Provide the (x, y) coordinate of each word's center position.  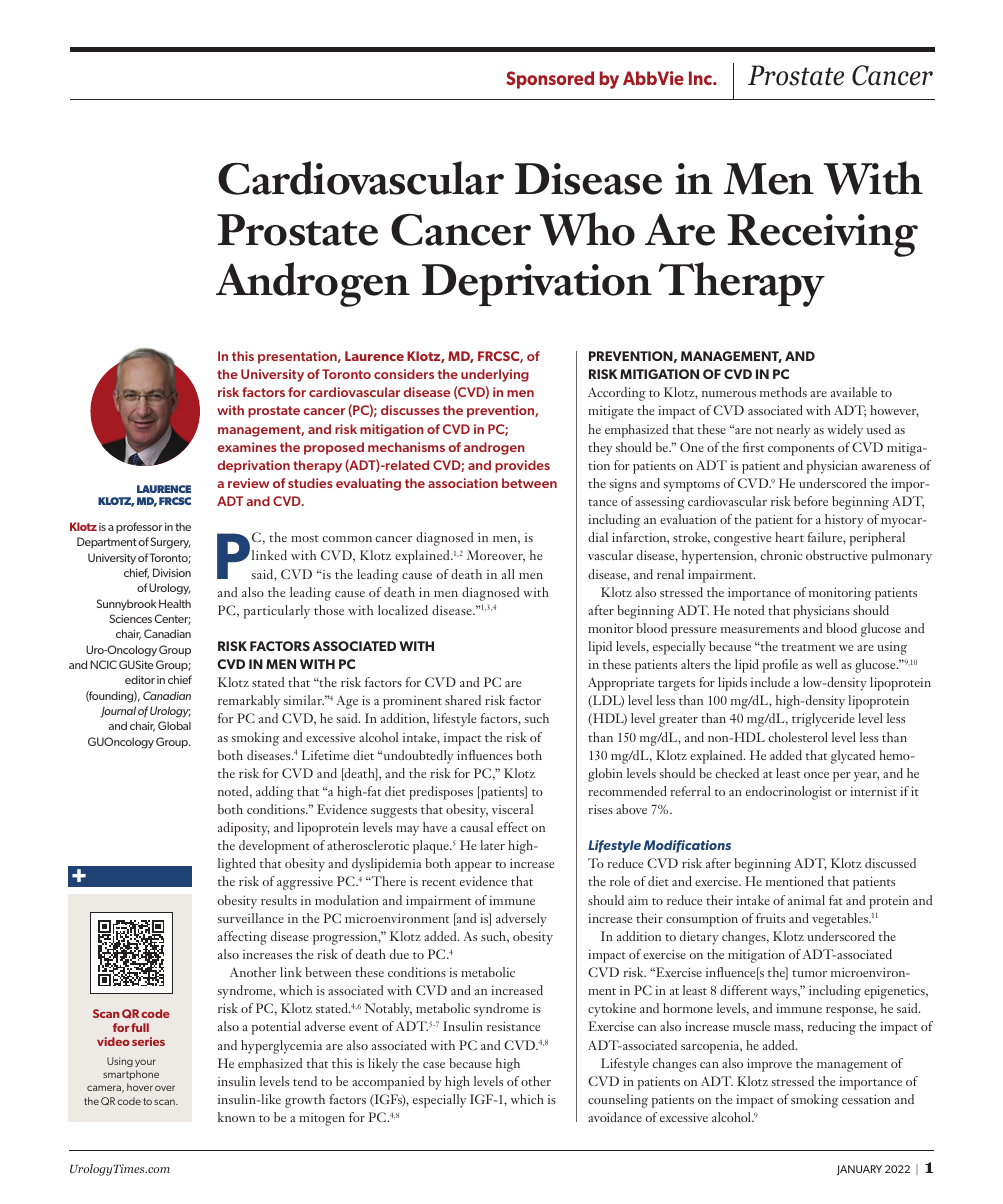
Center (172, 619)
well (826, 664)
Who (587, 229)
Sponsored (550, 80)
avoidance (615, 1117)
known (236, 1117)
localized (403, 610)
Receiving (822, 235)
